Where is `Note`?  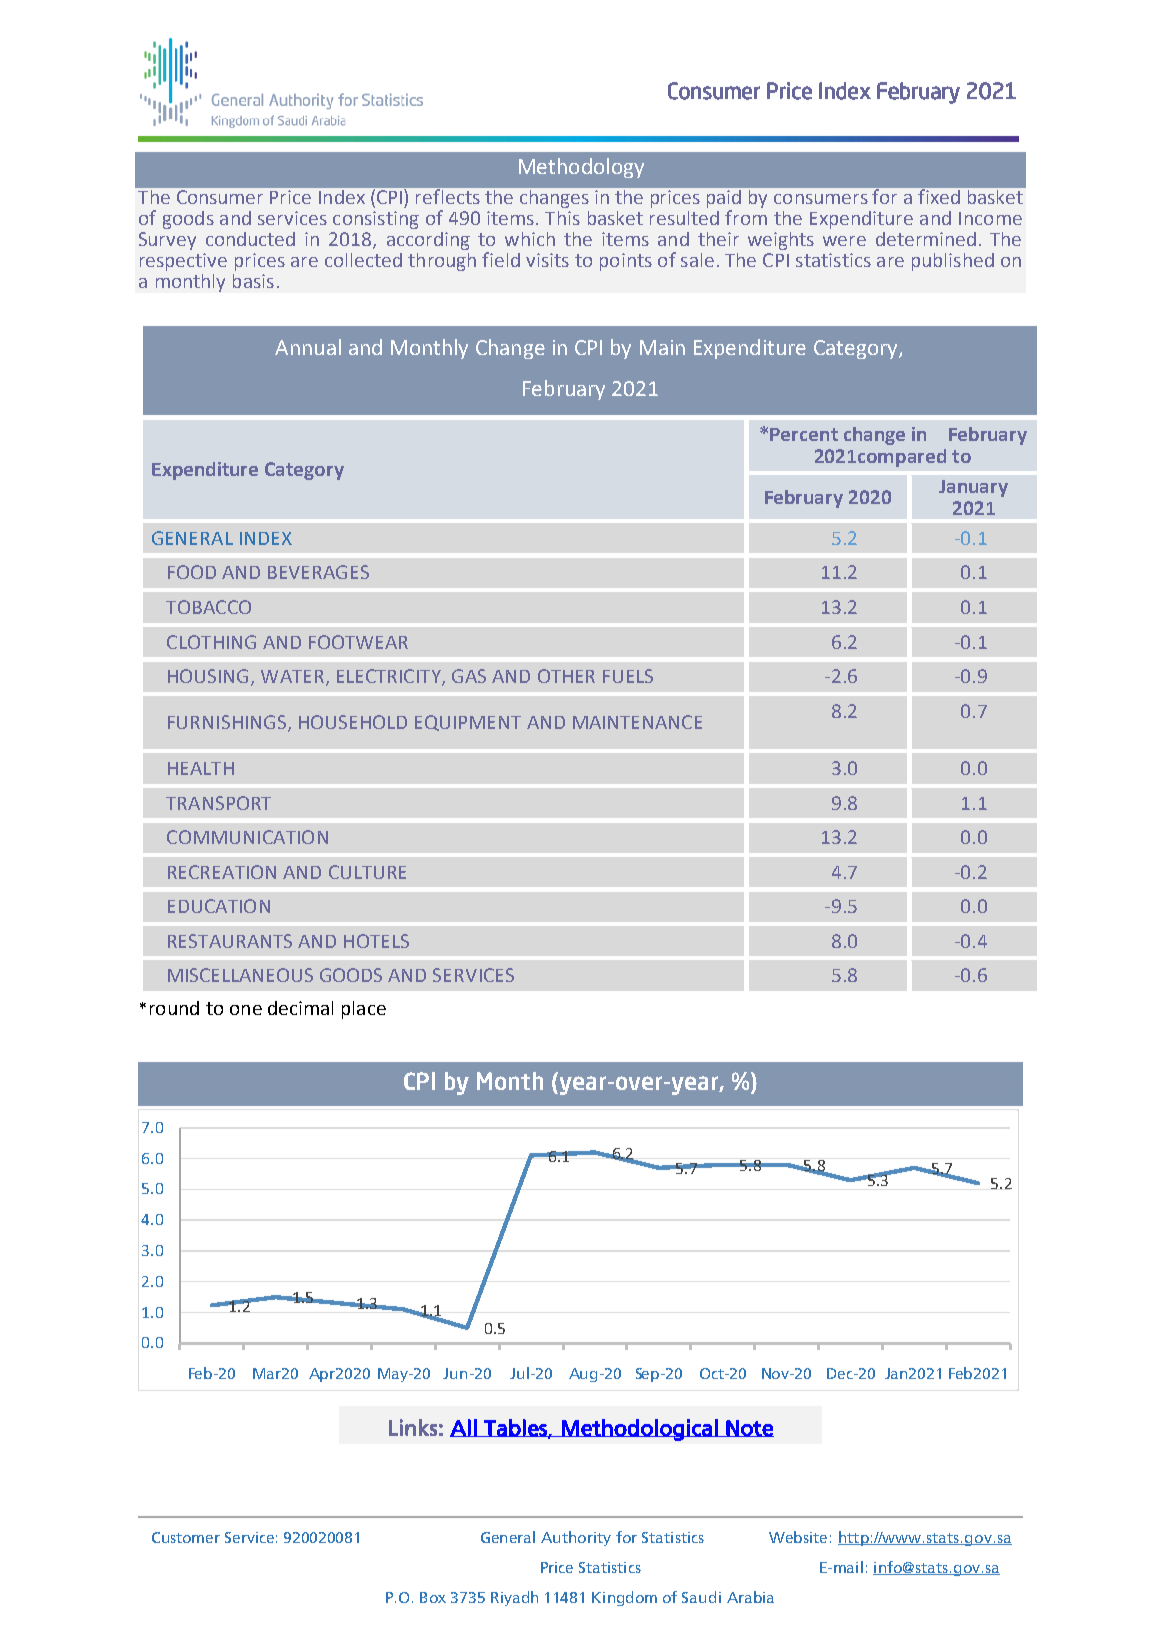 Note is located at coordinates (749, 1428).
